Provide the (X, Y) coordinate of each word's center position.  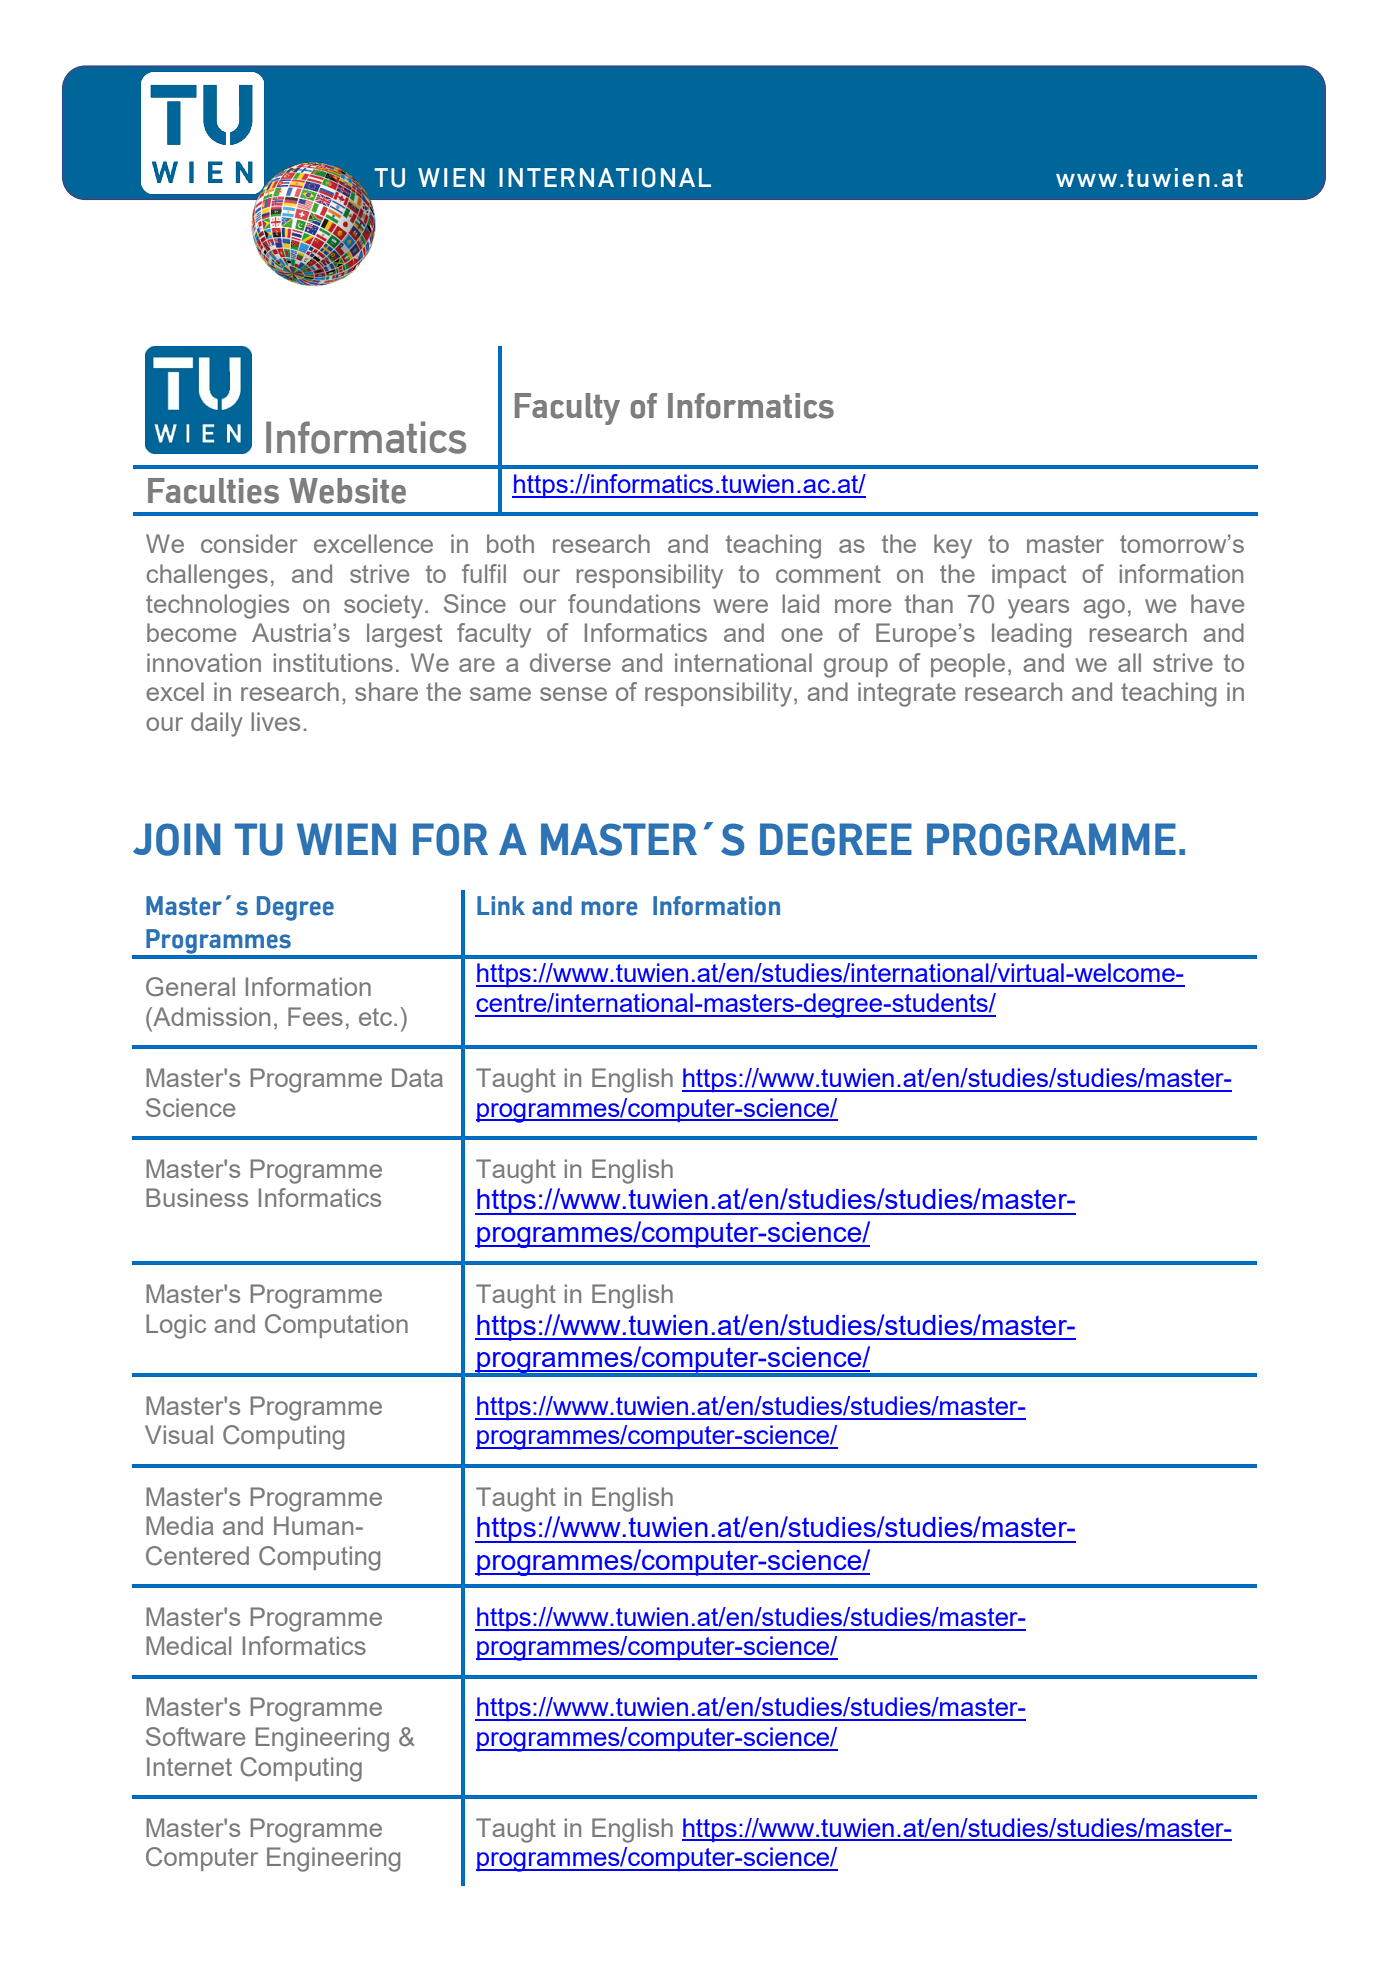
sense (573, 694)
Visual (179, 1434)
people (968, 665)
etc (375, 1017)
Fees (315, 1016)
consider (249, 543)
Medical (188, 1645)
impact (1029, 576)
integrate (907, 694)
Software (195, 1736)
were (741, 606)
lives (275, 721)
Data (417, 1077)
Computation (336, 1326)
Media (180, 1525)
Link (501, 905)
